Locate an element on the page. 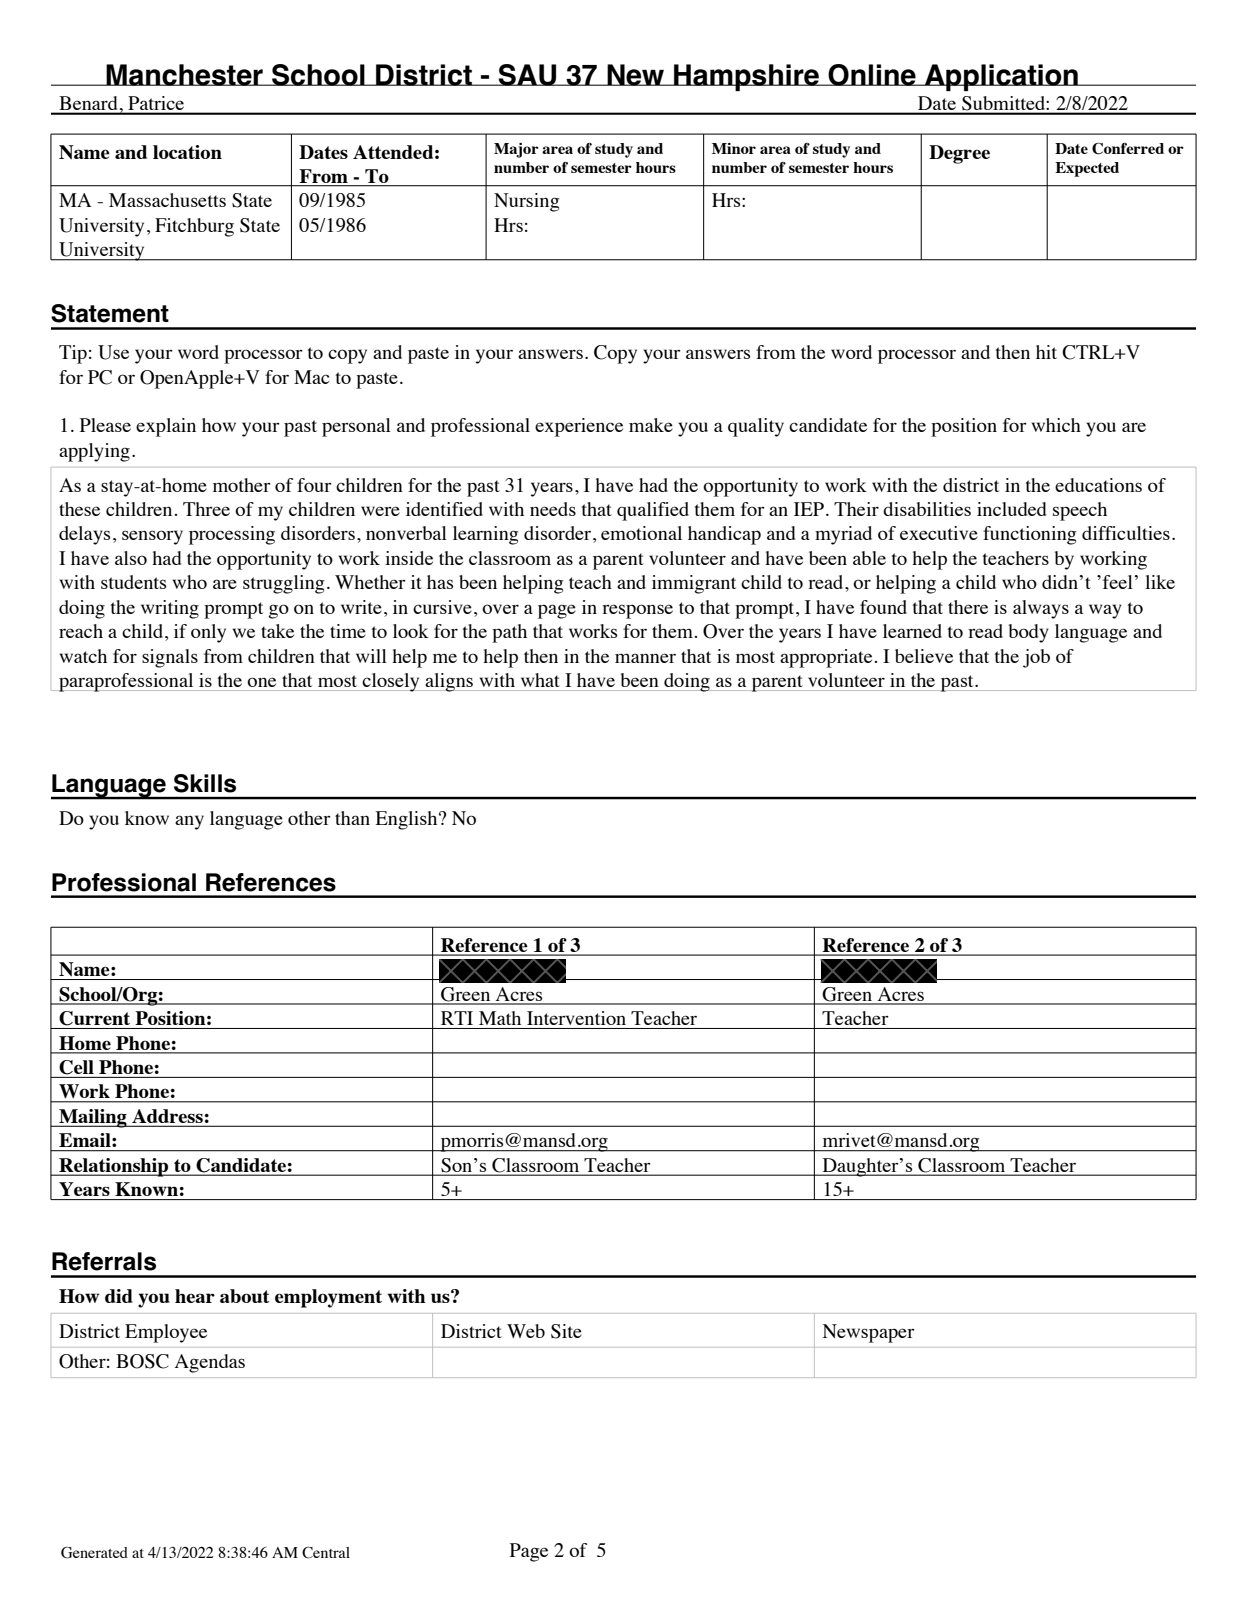  SAU is located at coordinates (528, 75).
